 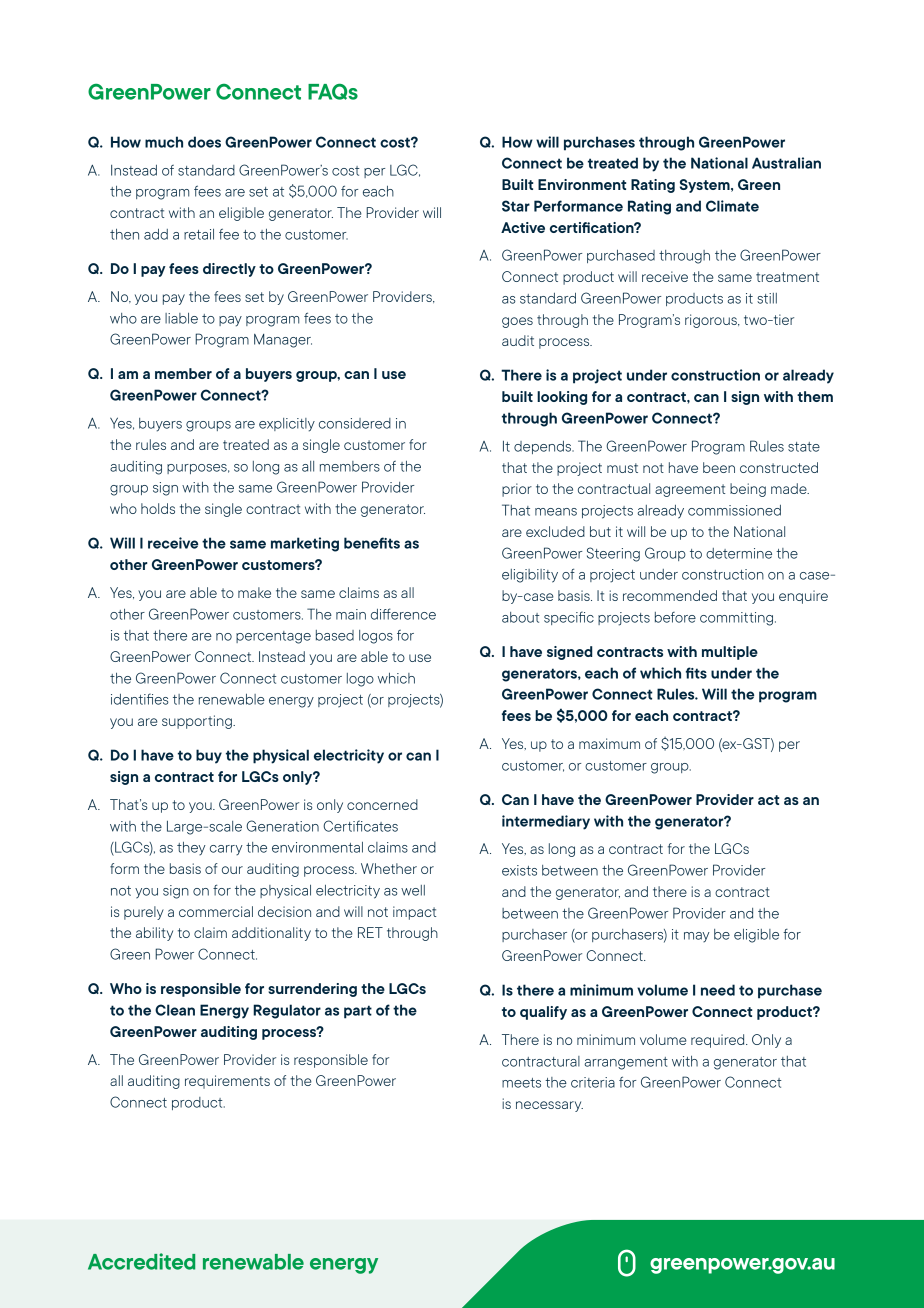 I want to click on criteria, so click(x=593, y=1082).
